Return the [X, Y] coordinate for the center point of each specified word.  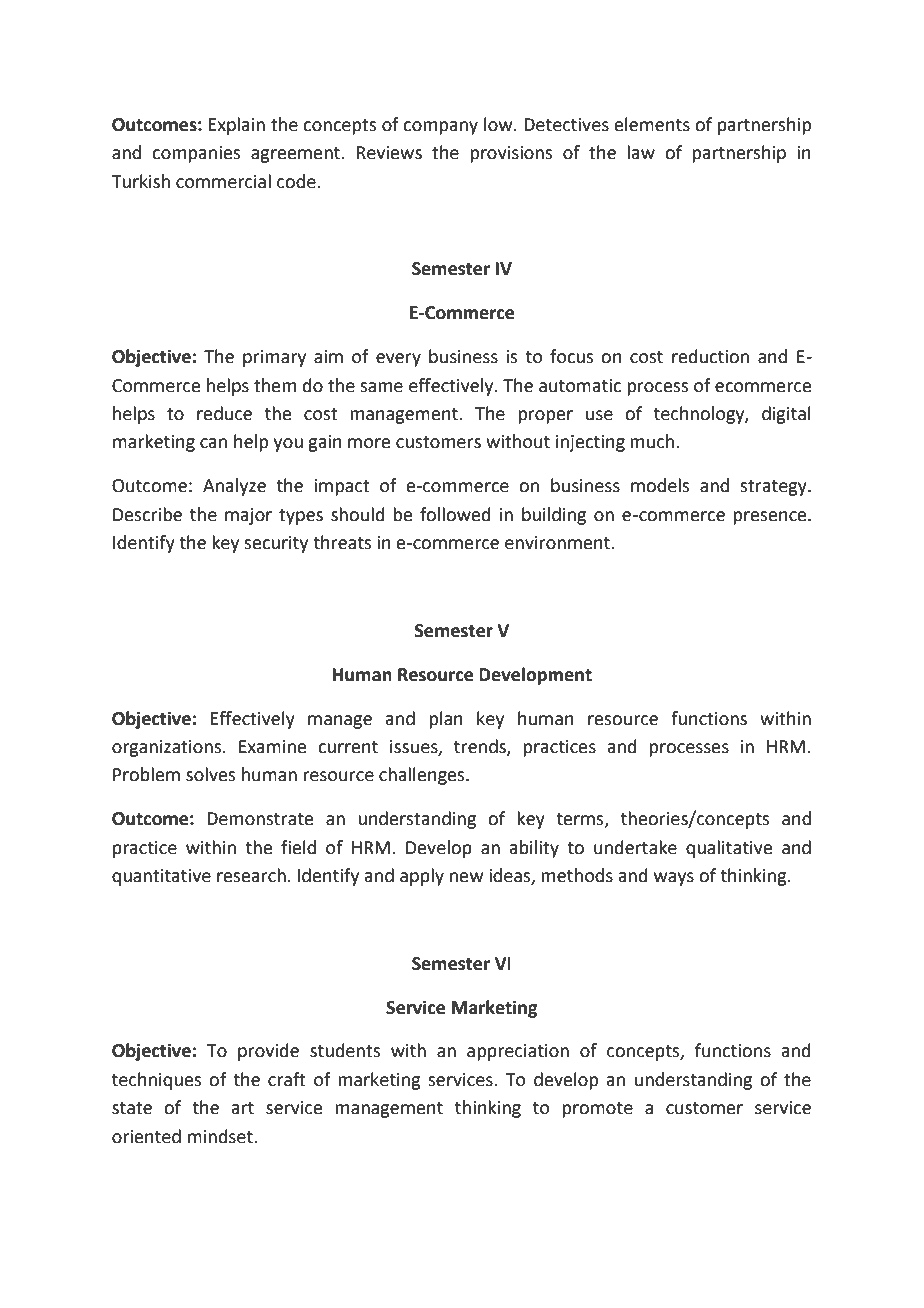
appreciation [518, 1052]
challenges [423, 776]
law [641, 152]
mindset [221, 1136]
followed [455, 514]
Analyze [234, 487]
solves [210, 774]
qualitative [729, 849]
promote [597, 1110]
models [660, 485]
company [440, 128]
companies [196, 154]
